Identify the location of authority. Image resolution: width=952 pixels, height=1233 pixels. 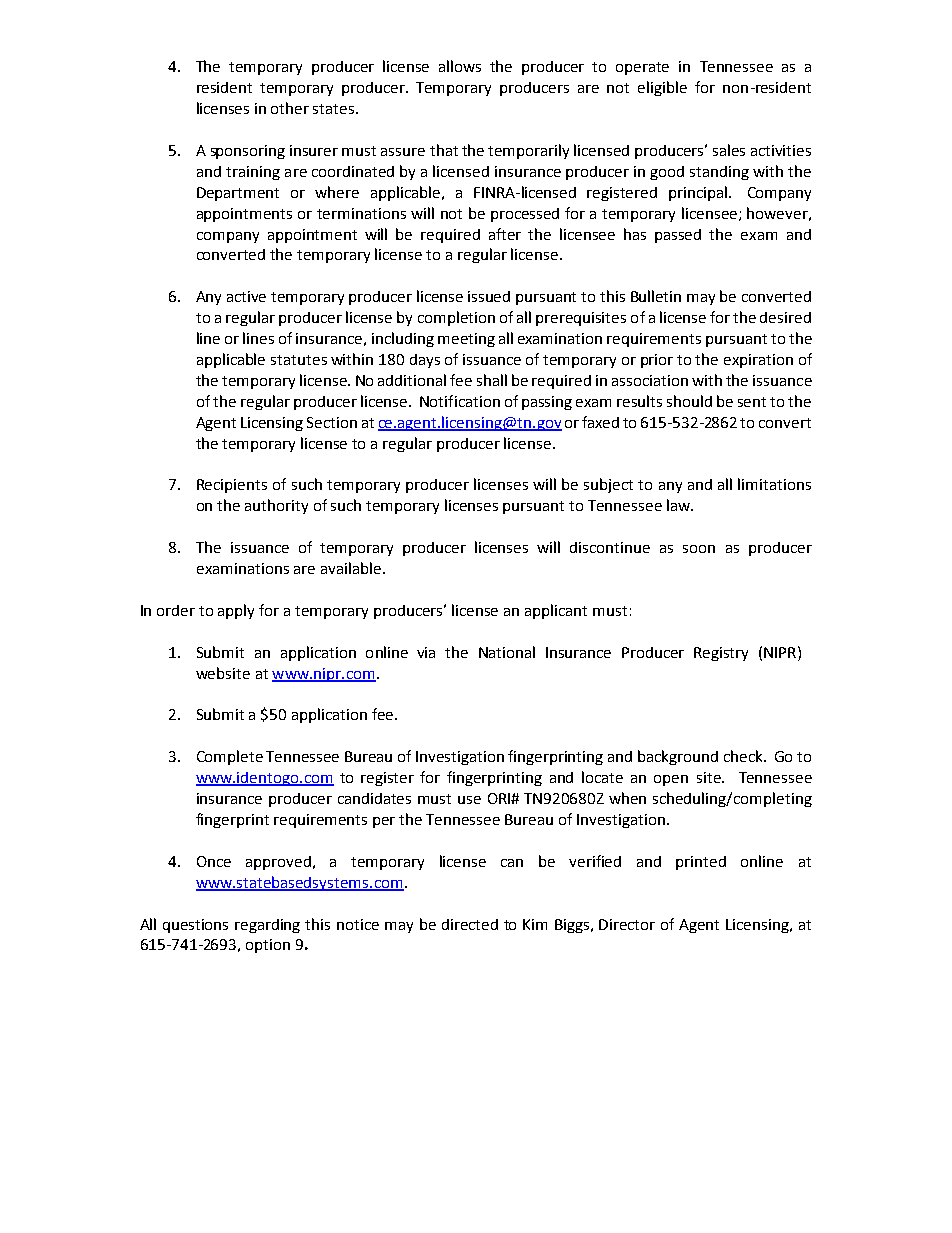
(276, 506).
